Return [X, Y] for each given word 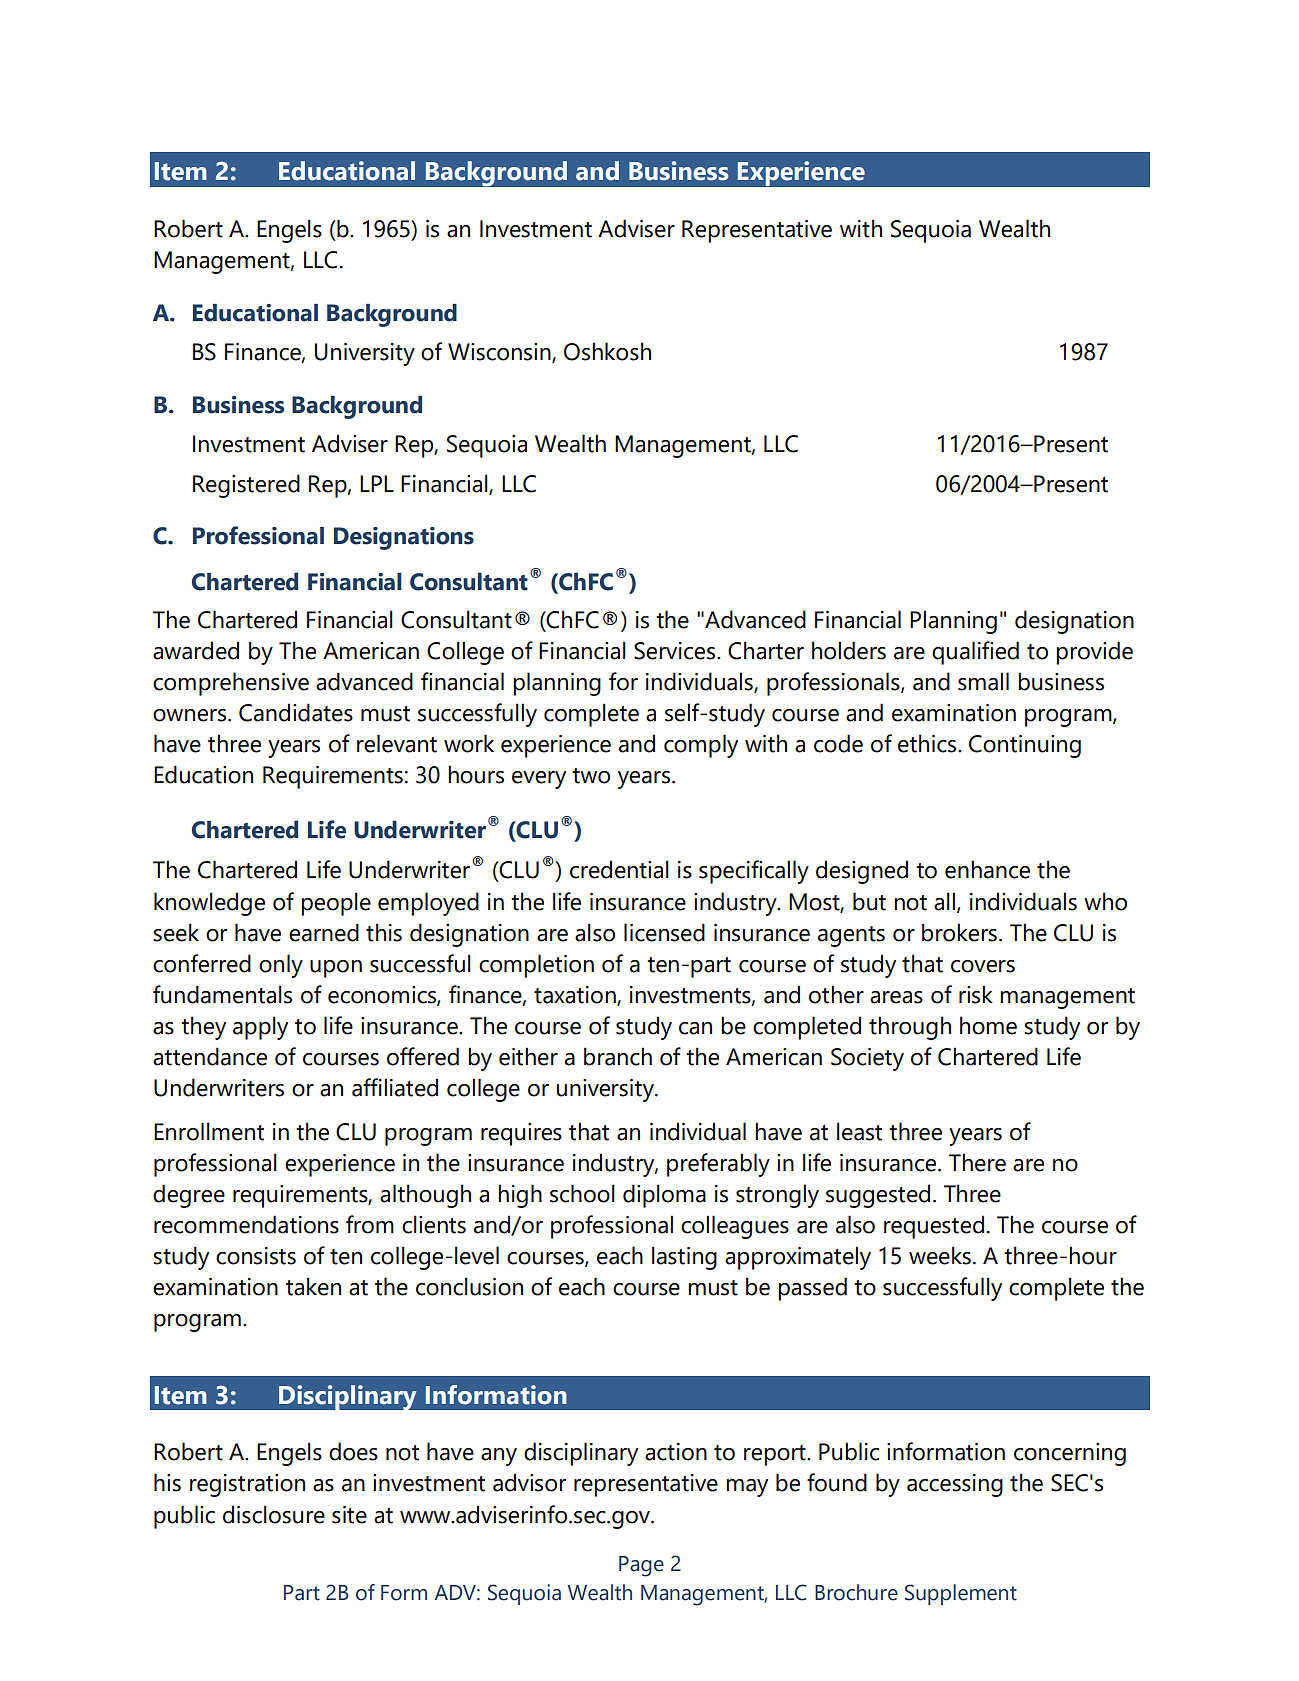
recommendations [246, 1224]
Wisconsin [500, 353]
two [591, 776]
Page [641, 1566]
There [977, 1162]
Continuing [1025, 746]
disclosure [274, 1514]
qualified [975, 653]
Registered [246, 486]
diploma [664, 1196]
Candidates [296, 712]
